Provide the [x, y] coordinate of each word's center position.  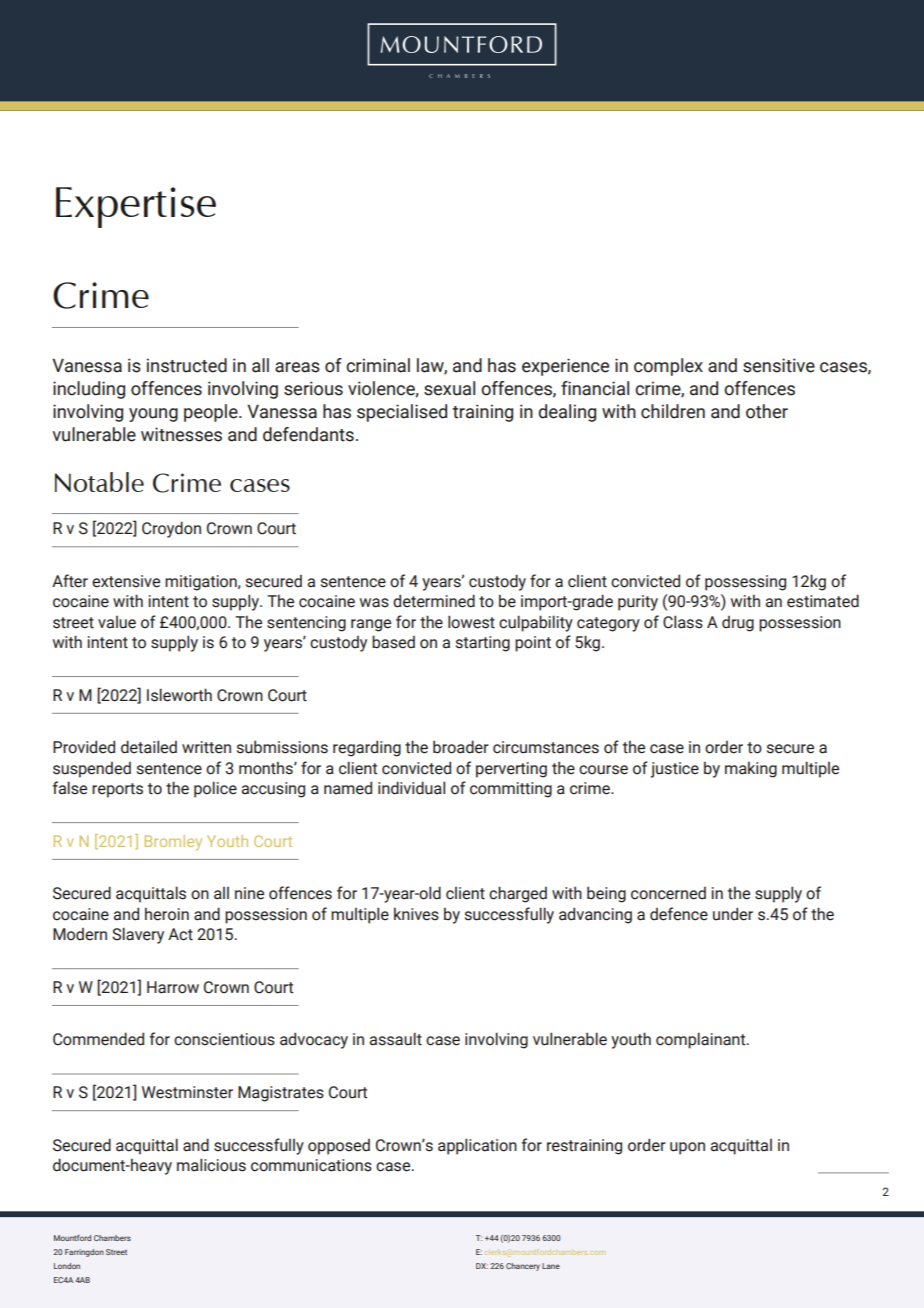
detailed [149, 747]
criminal [378, 365]
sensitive [779, 365]
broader [461, 747]
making [751, 769]
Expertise [136, 207]
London [67, 1266]
